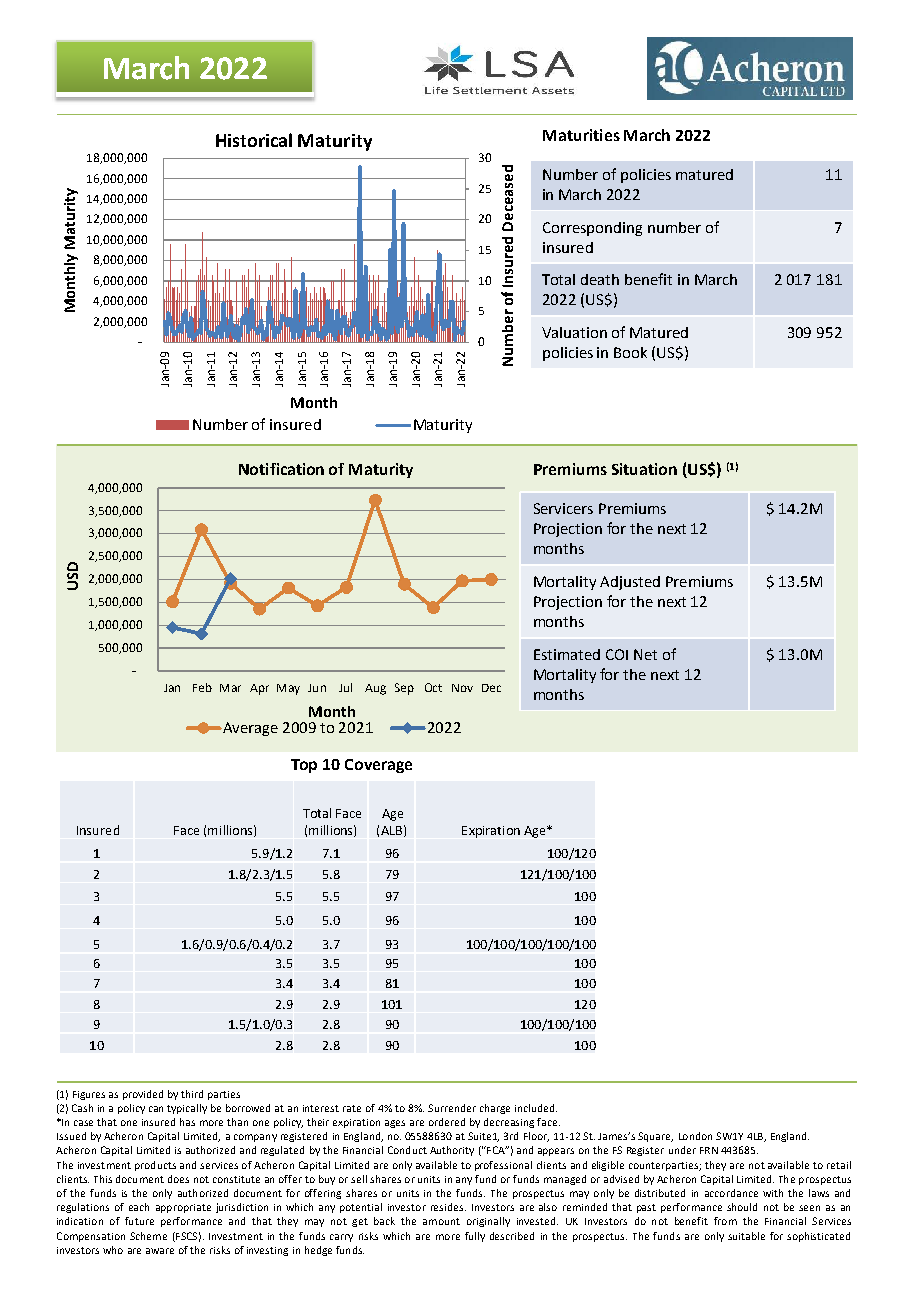 This document has height=1316, width=911. I want to click on Net, so click(645, 654).
